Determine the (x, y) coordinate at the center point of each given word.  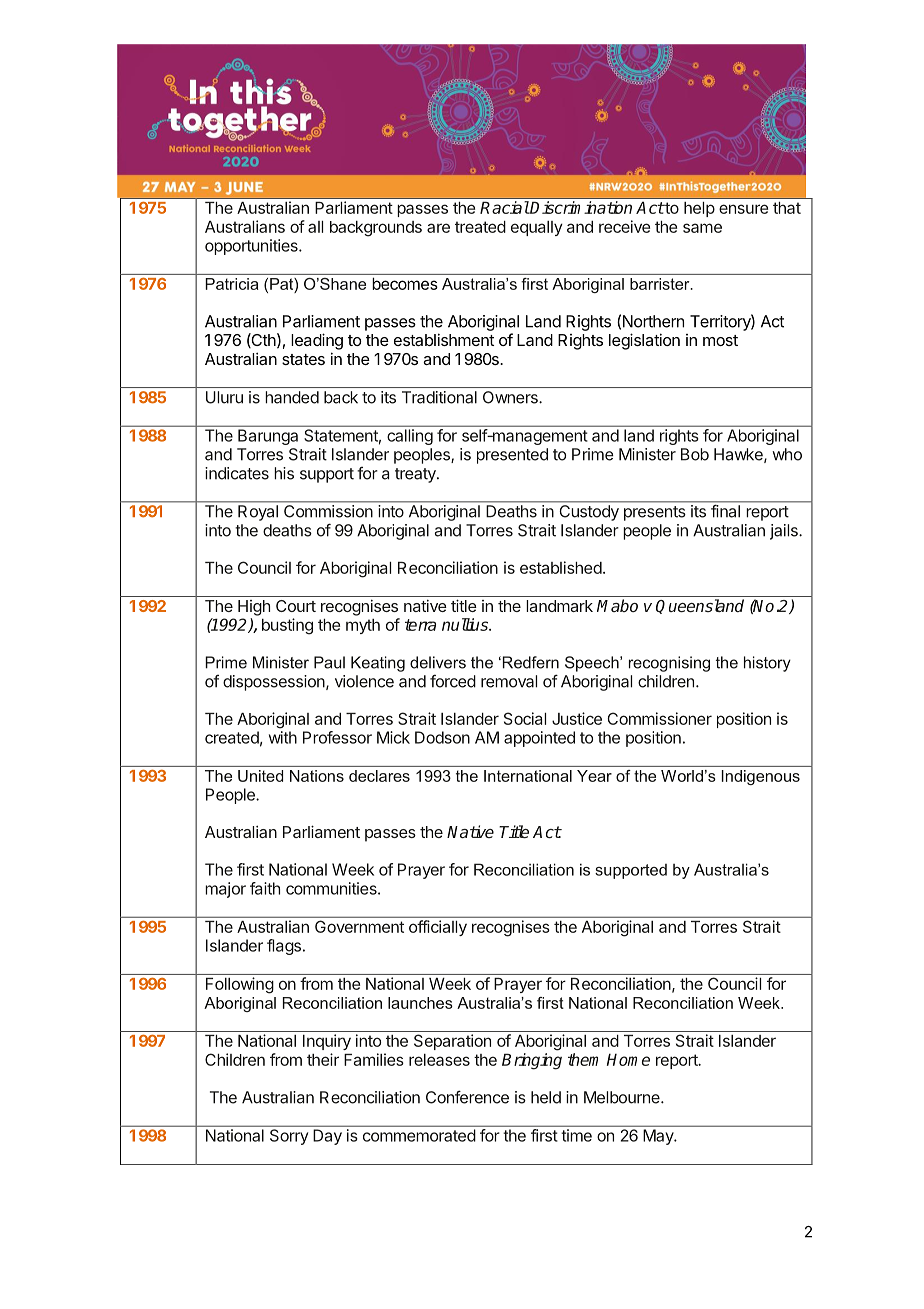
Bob (695, 454)
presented (512, 456)
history (767, 664)
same (702, 228)
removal (509, 681)
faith (265, 888)
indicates (237, 473)
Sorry (289, 1137)
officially (438, 928)
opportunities (252, 247)
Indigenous (761, 777)
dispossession (275, 683)
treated (480, 227)
